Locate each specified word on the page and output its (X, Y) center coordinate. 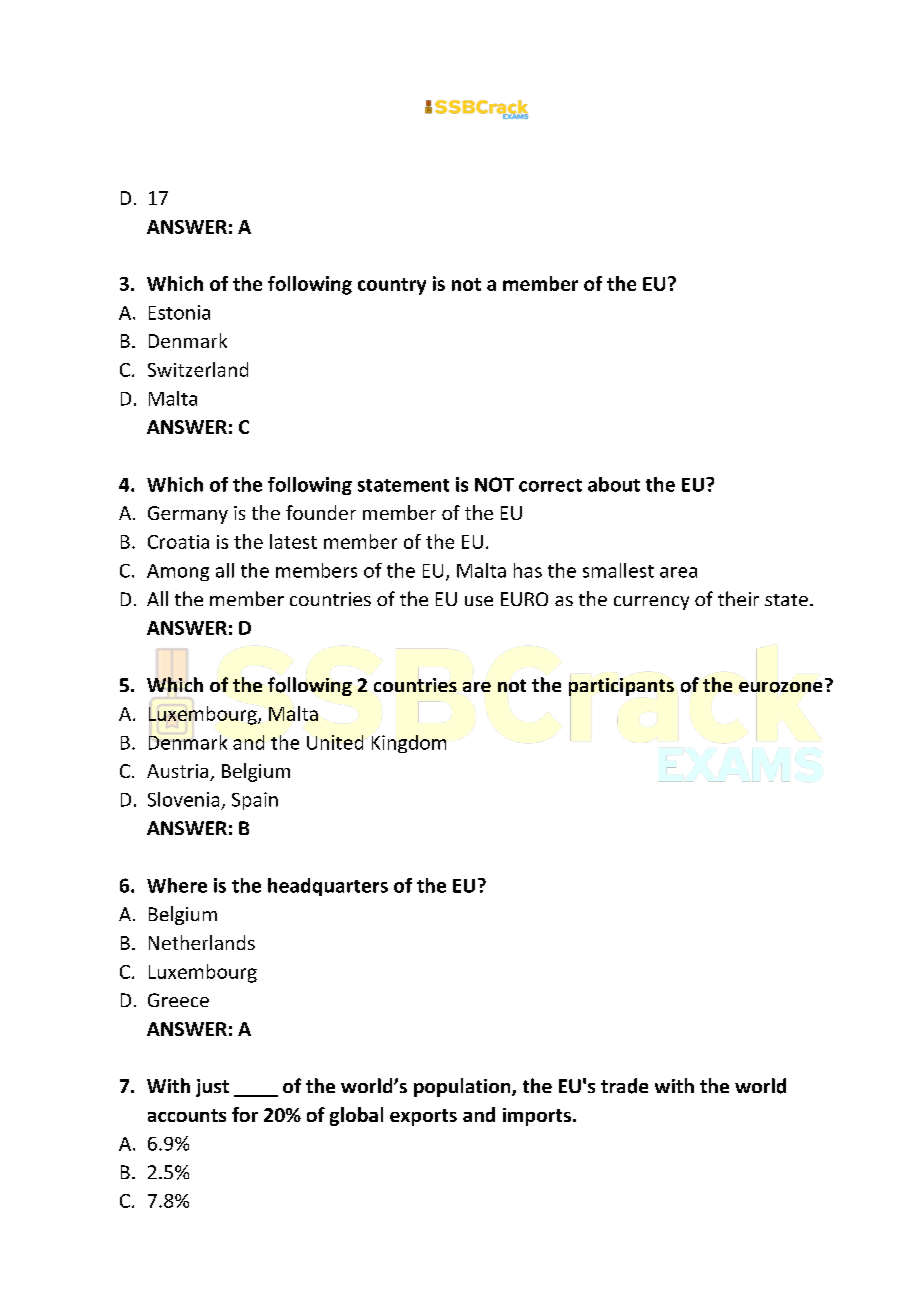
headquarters (328, 887)
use (479, 601)
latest (293, 541)
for (245, 1114)
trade (624, 1086)
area (678, 572)
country (392, 286)
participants (621, 686)
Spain (255, 801)
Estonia (179, 312)
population (463, 1087)
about (614, 484)
